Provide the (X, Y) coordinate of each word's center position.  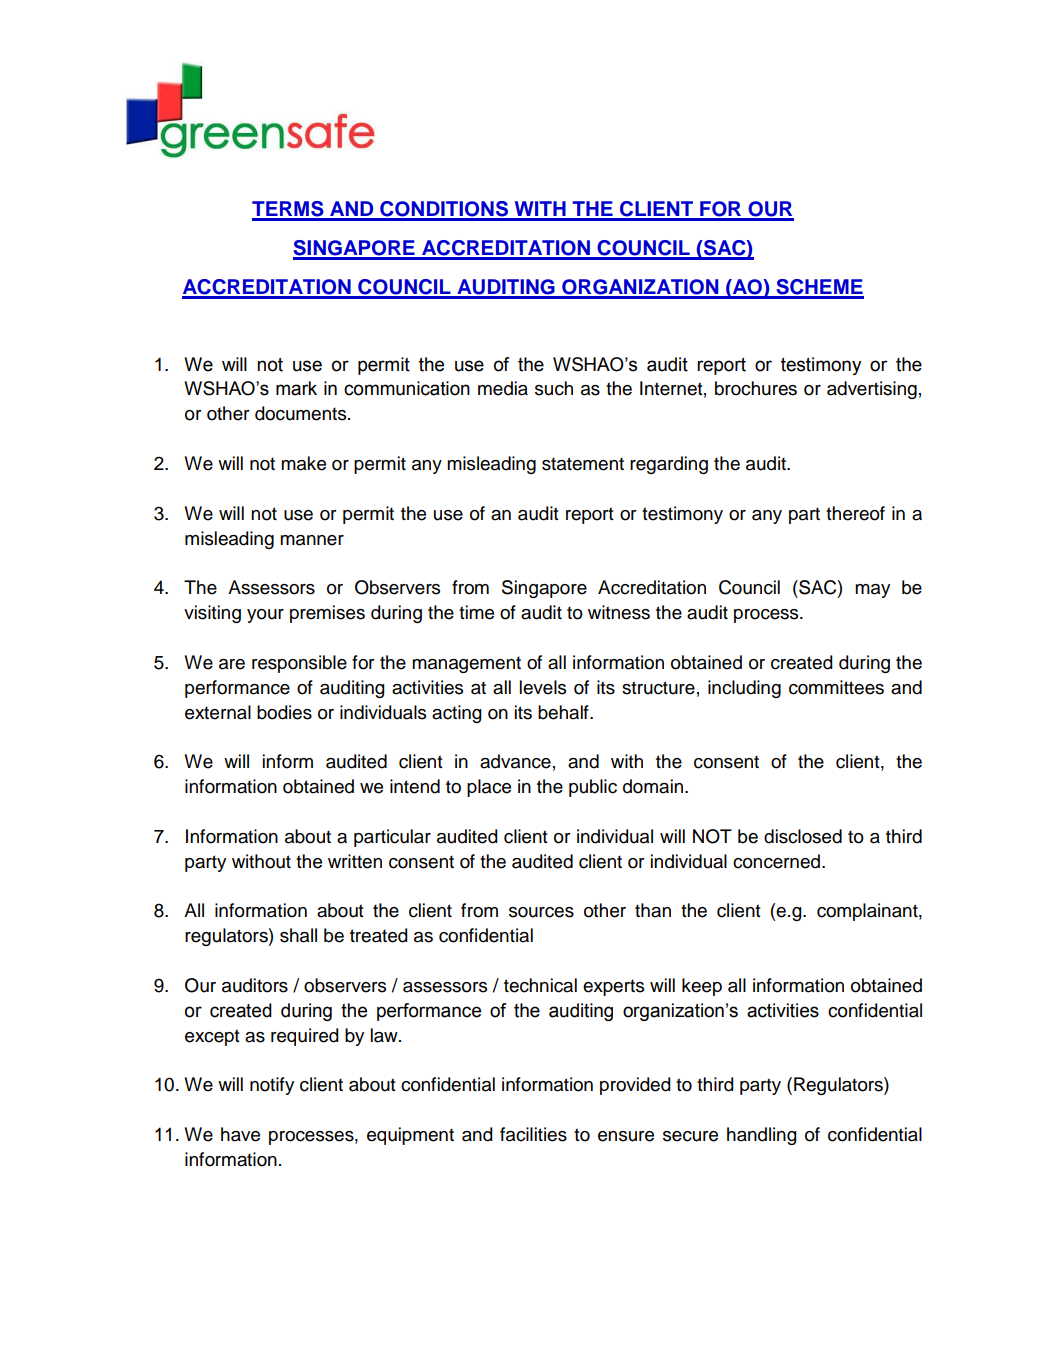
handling (762, 1136)
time (476, 612)
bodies (284, 712)
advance (515, 761)
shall (298, 935)
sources (541, 912)
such (554, 388)
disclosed (803, 836)
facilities (533, 1134)
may (872, 591)
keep (702, 987)
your (265, 616)
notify (272, 1086)
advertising (872, 390)
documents (302, 413)
